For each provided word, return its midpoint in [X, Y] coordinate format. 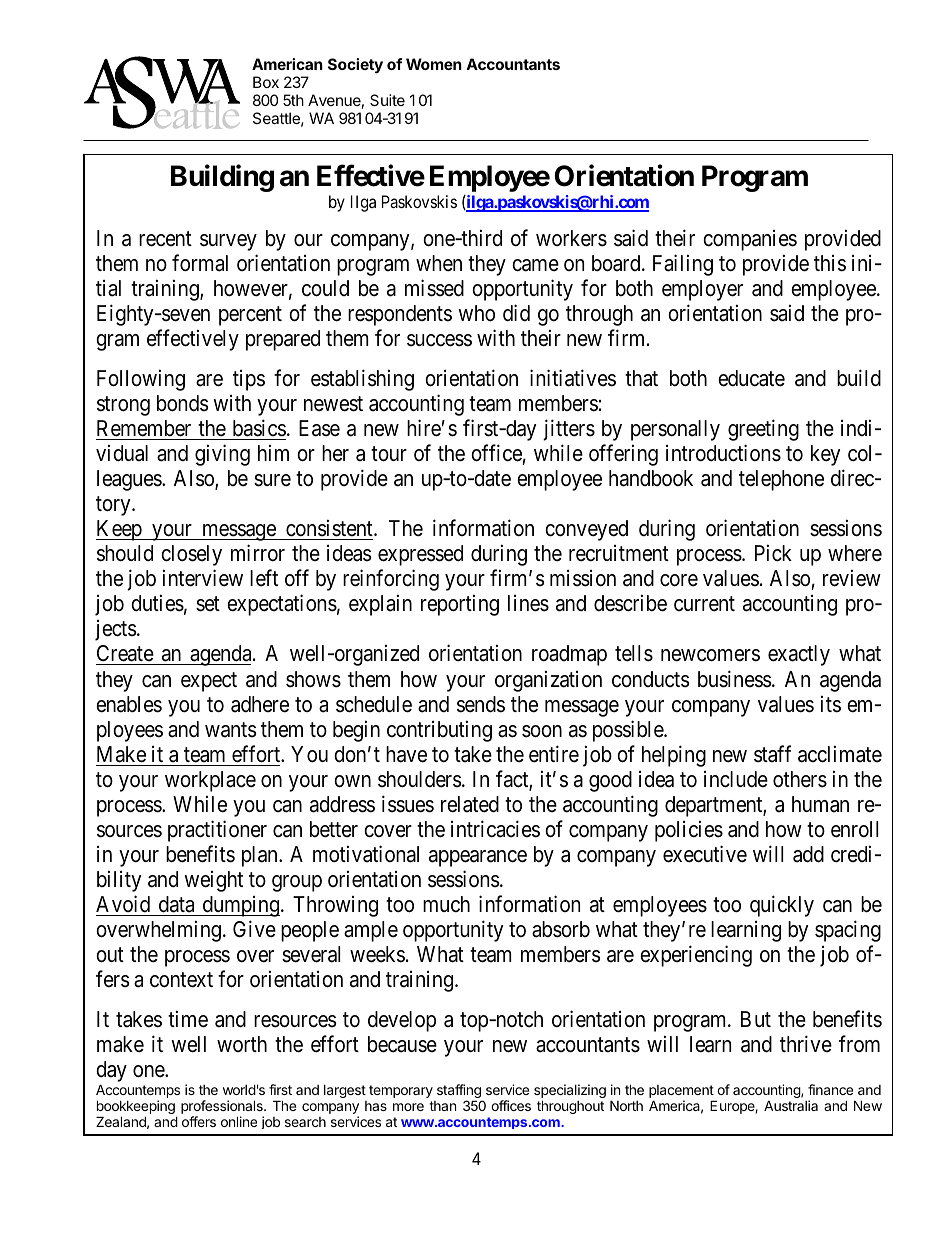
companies [750, 240]
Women [434, 64]
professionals [223, 1108]
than [442, 1106]
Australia [791, 1105]
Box [266, 82]
